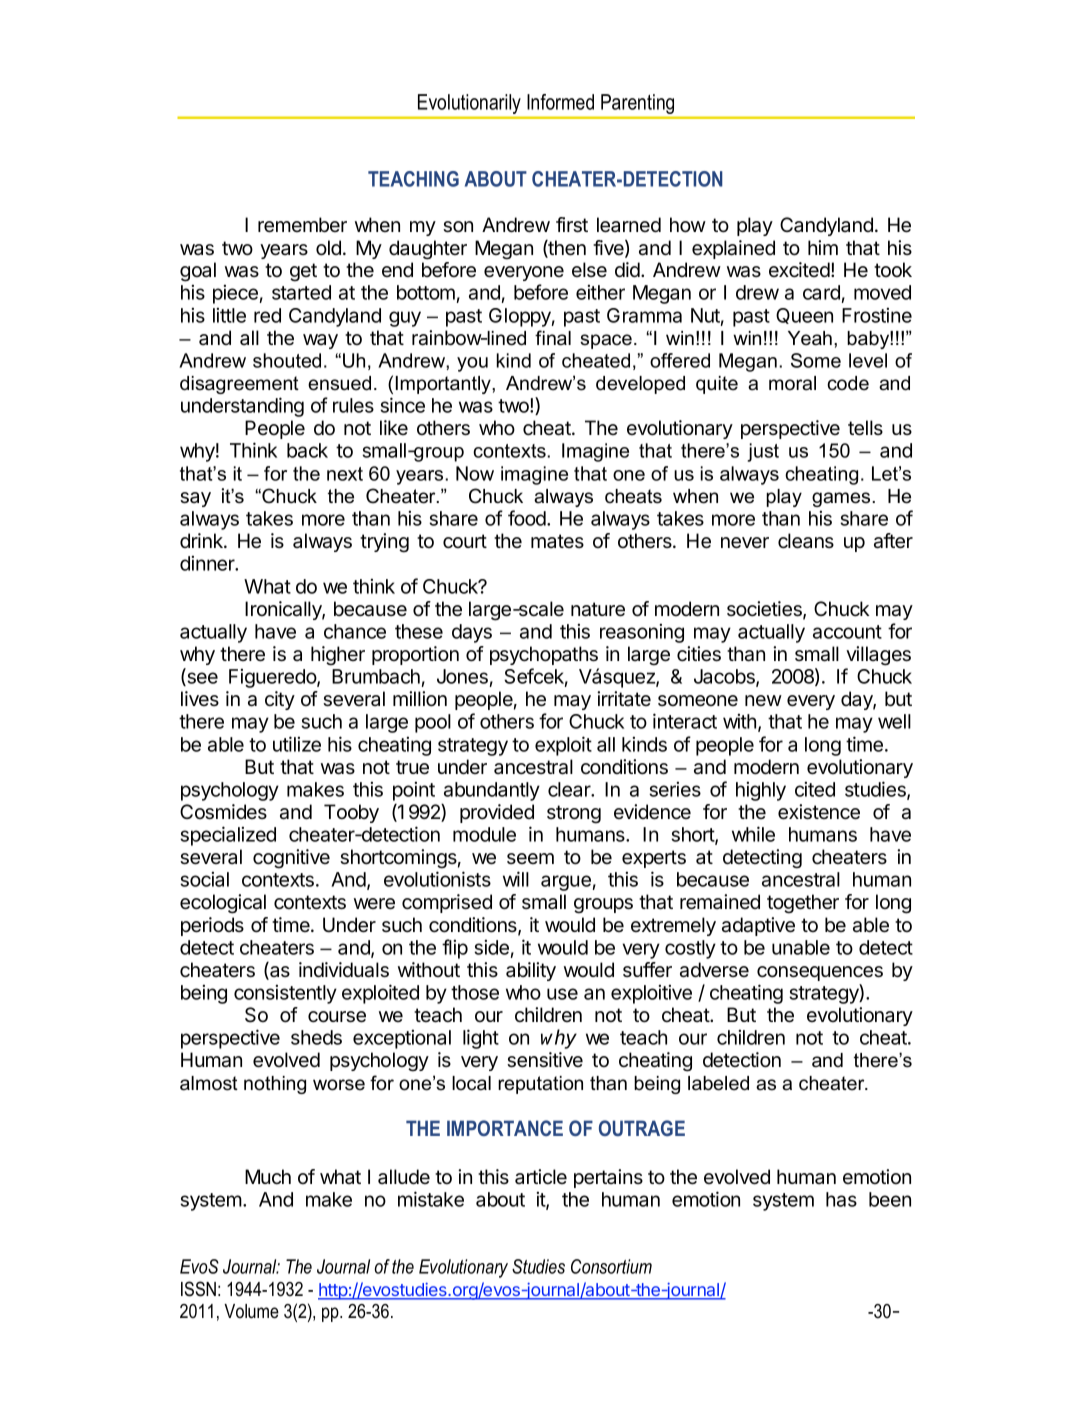 Image resolution: width=1092 pixels, height=1413 pixels. Describe the element at coordinates (823, 247) in the page. I see `him` at that location.
